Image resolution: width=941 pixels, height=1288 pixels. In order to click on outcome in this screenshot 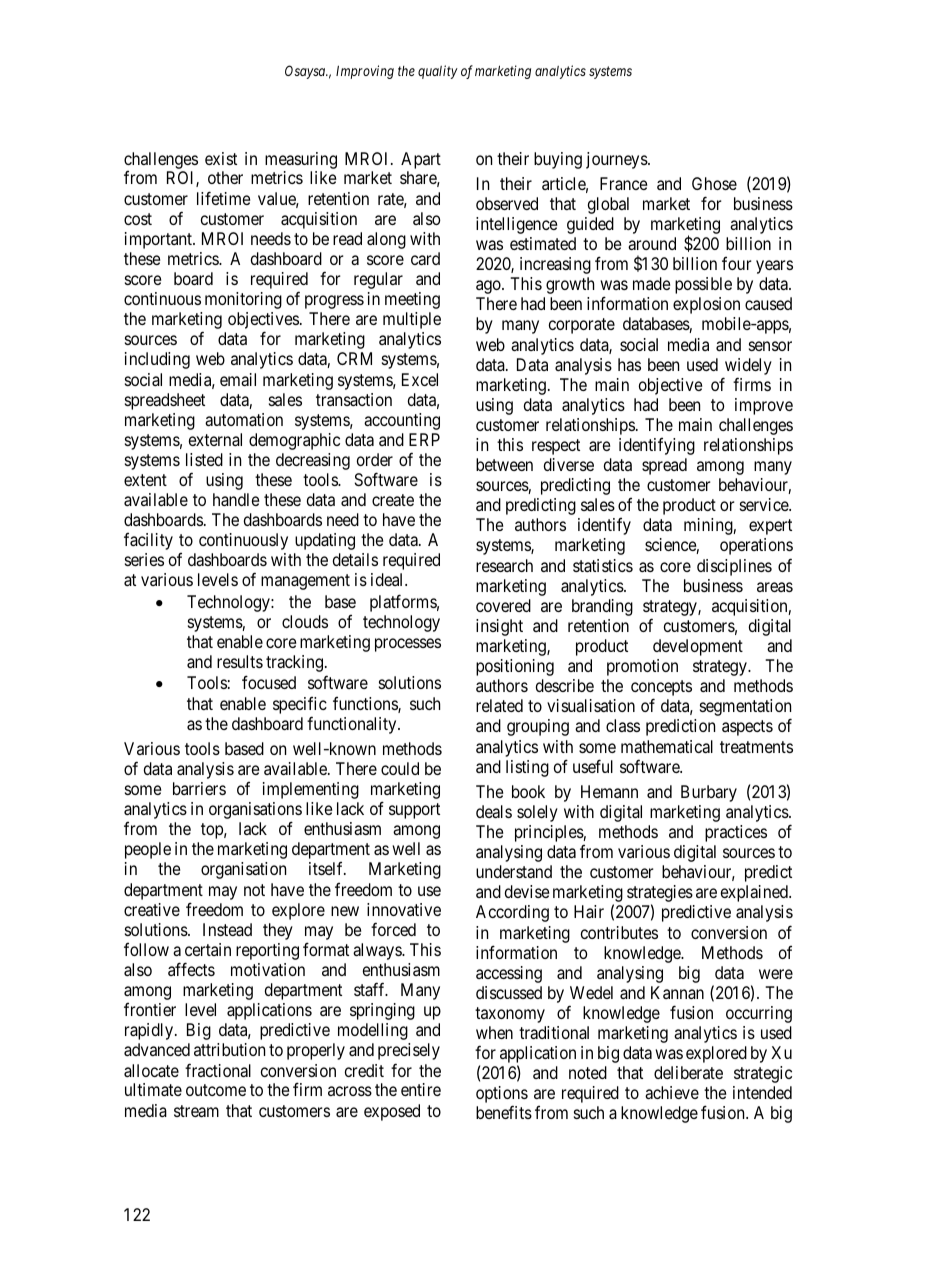, I will do `click(216, 1090)`.
